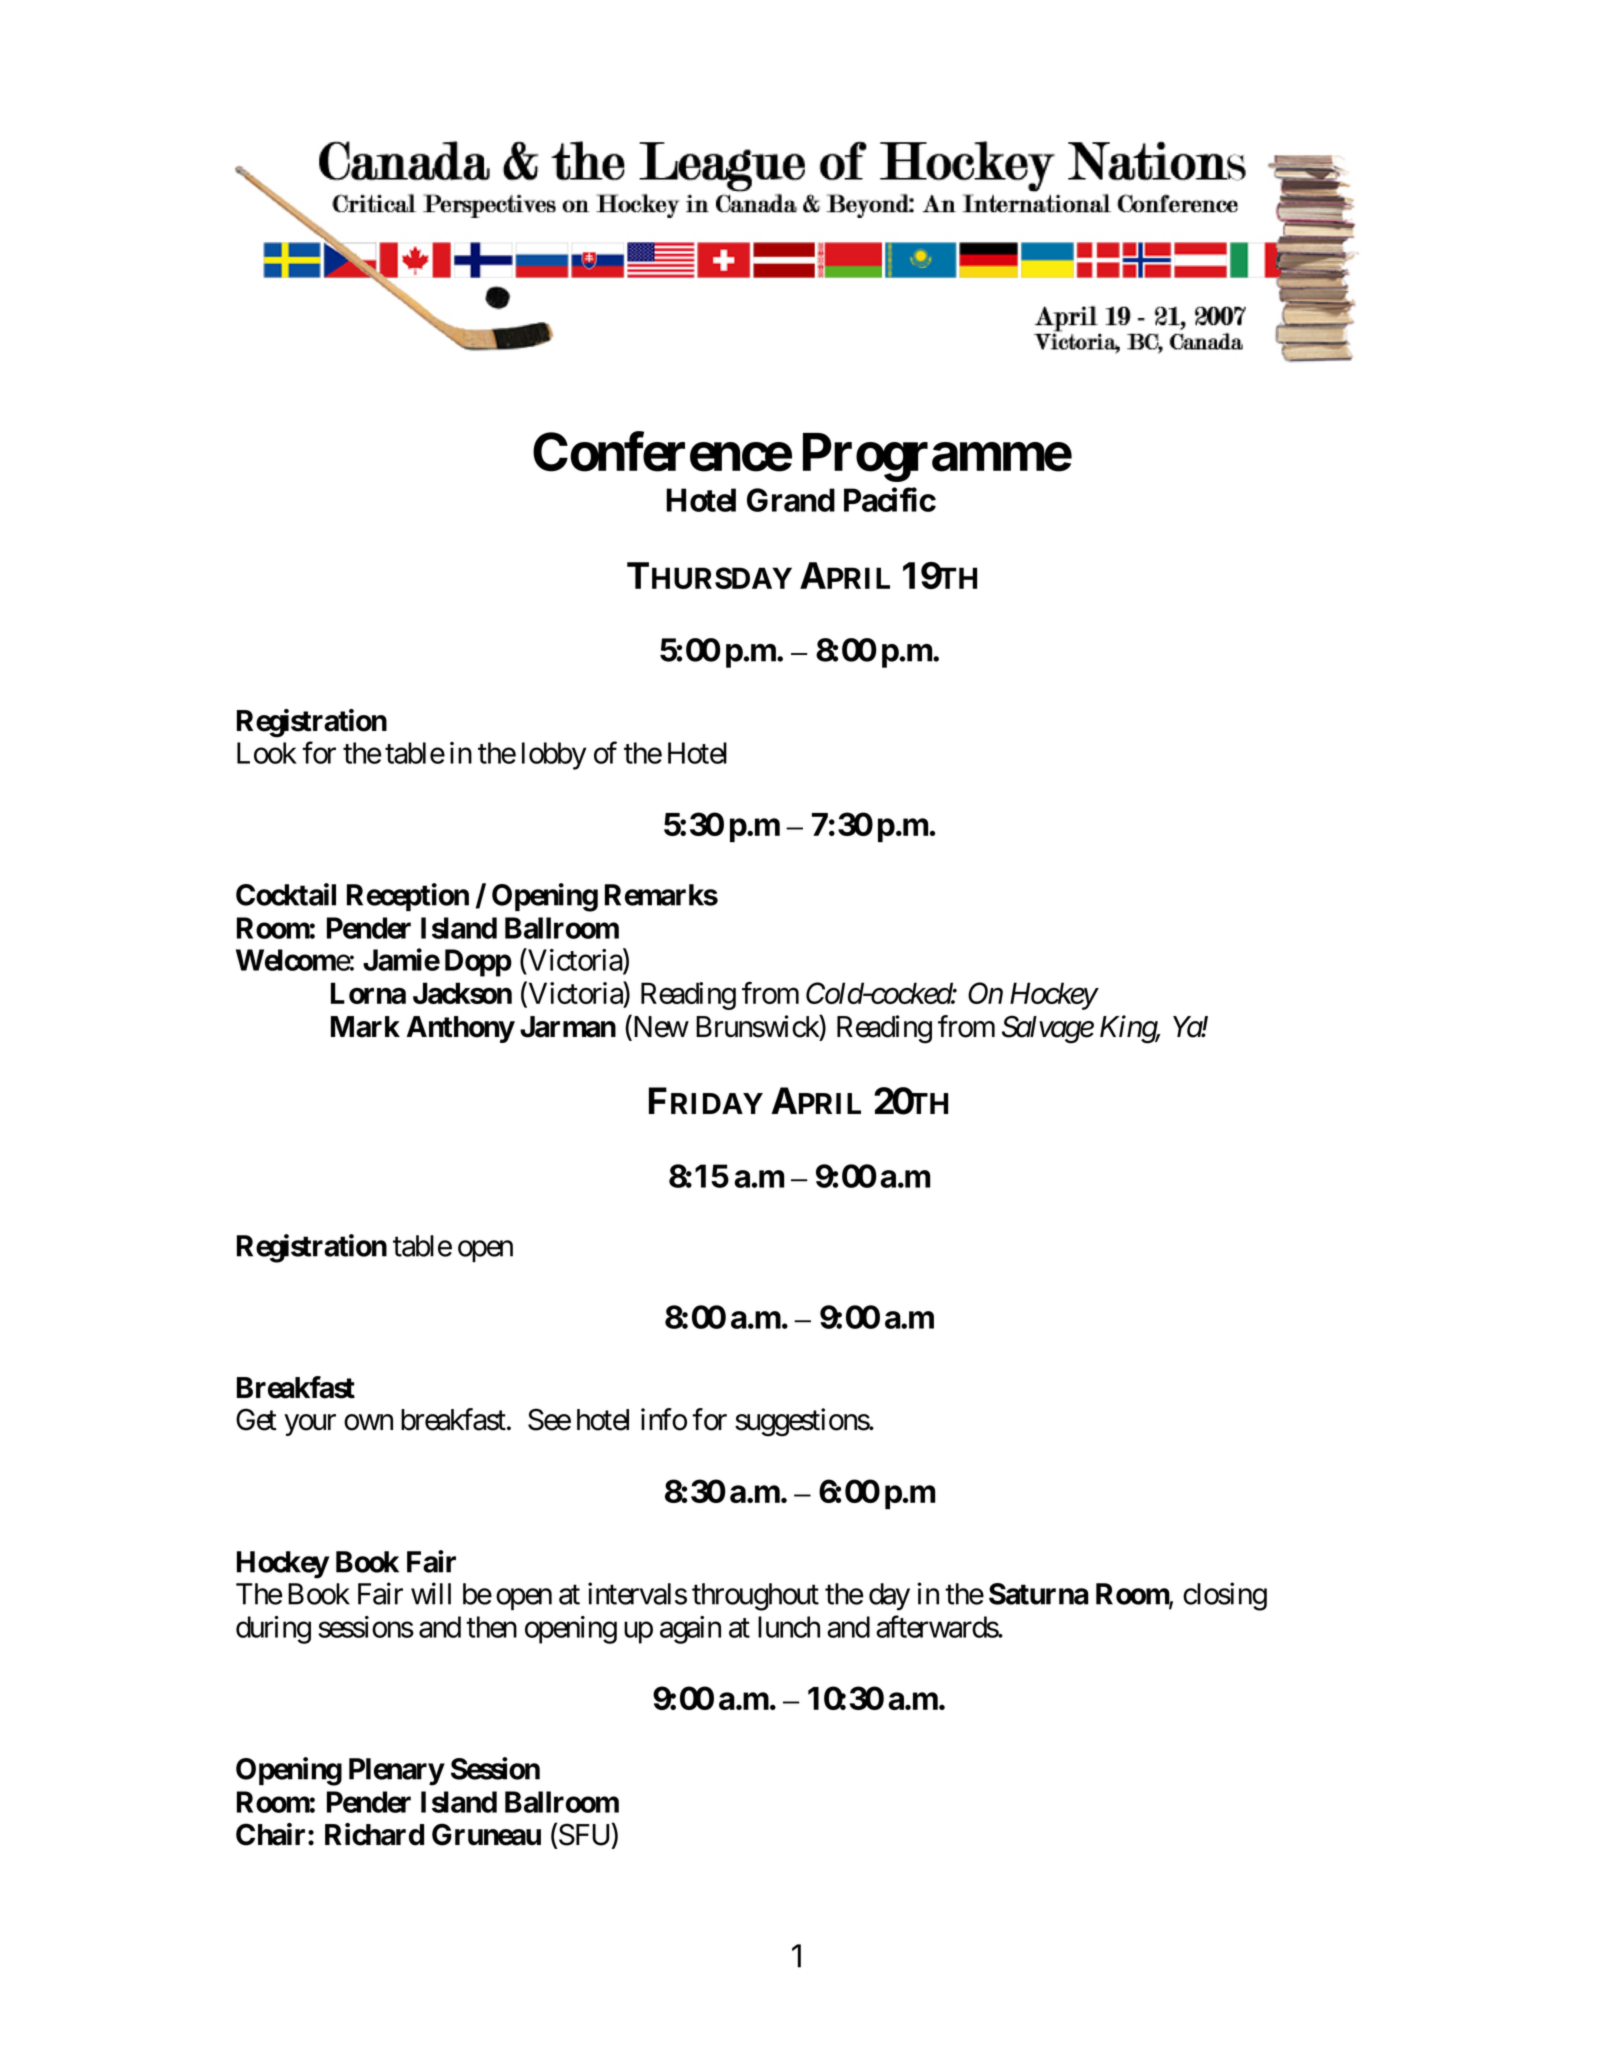 The height and width of the image is (2069, 1598). What do you see at coordinates (462, 993) in the image?
I see `Jackson` at bounding box center [462, 993].
